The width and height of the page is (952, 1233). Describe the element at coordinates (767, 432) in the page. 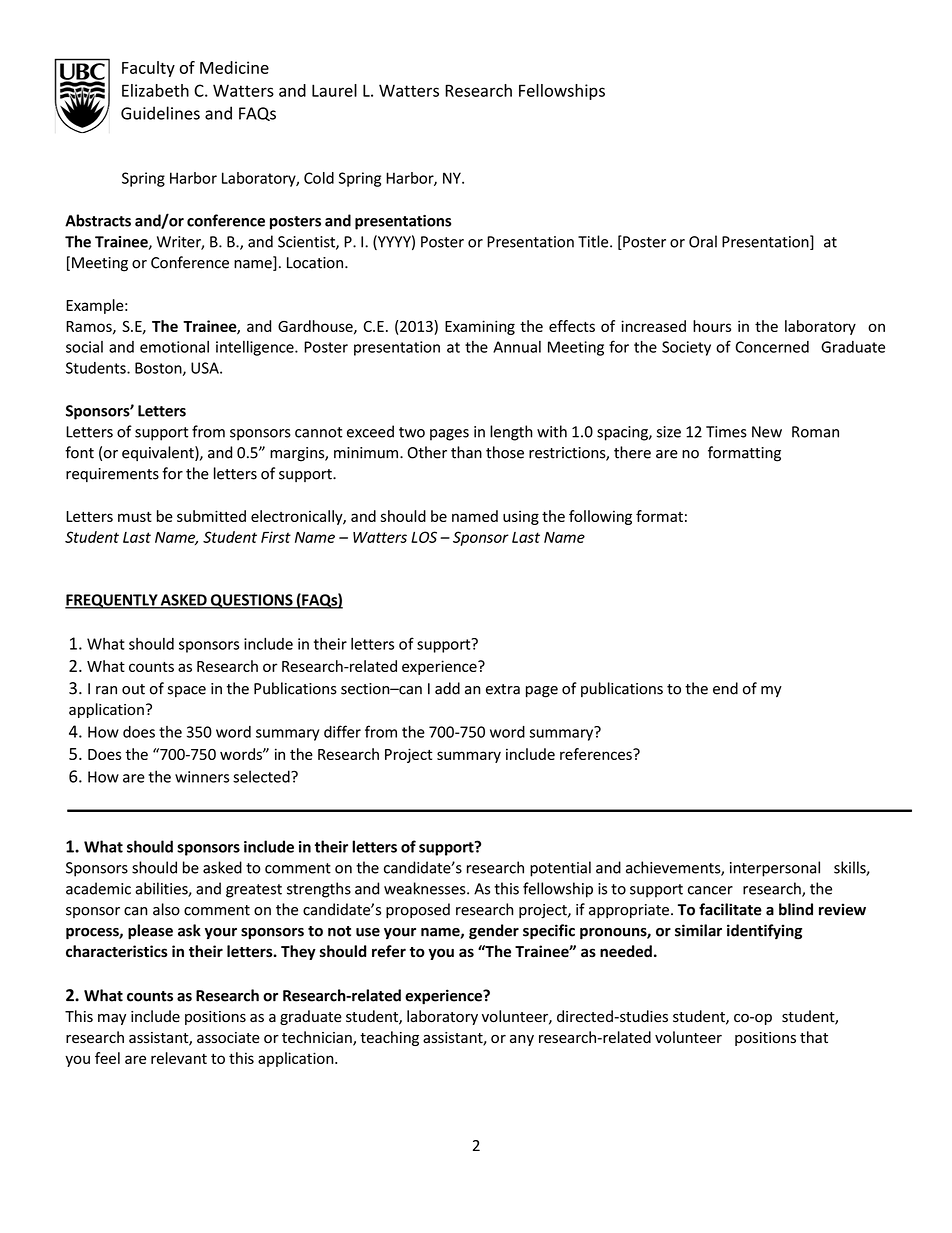

I see `New` at that location.
